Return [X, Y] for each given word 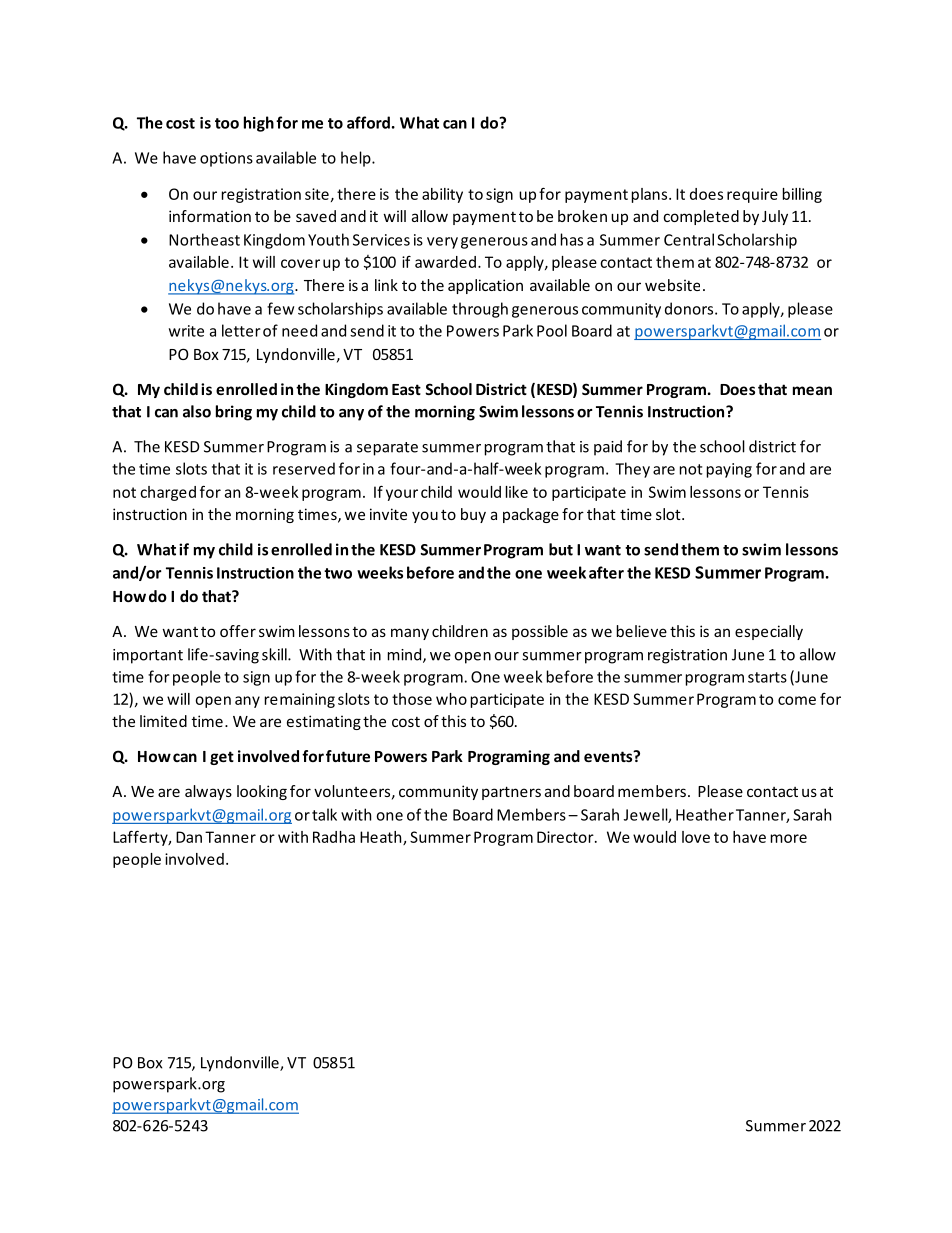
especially [769, 632]
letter [241, 330]
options [226, 159]
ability [442, 195]
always [208, 792]
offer [238, 631]
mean [812, 390]
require [752, 195]
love [696, 837]
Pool [552, 330]
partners [511, 793]
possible [540, 632]
